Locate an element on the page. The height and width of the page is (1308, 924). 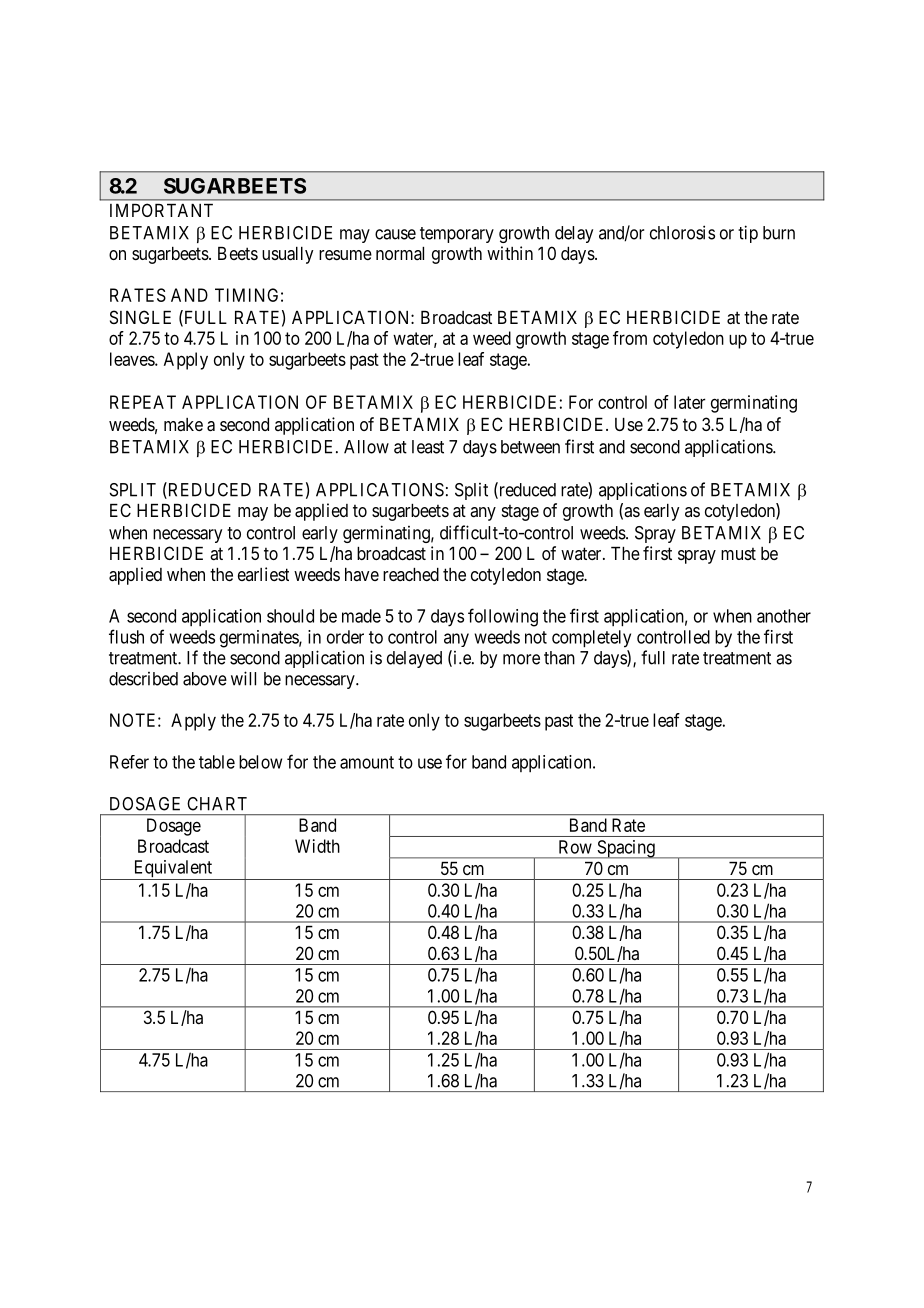
completely is located at coordinates (591, 639).
